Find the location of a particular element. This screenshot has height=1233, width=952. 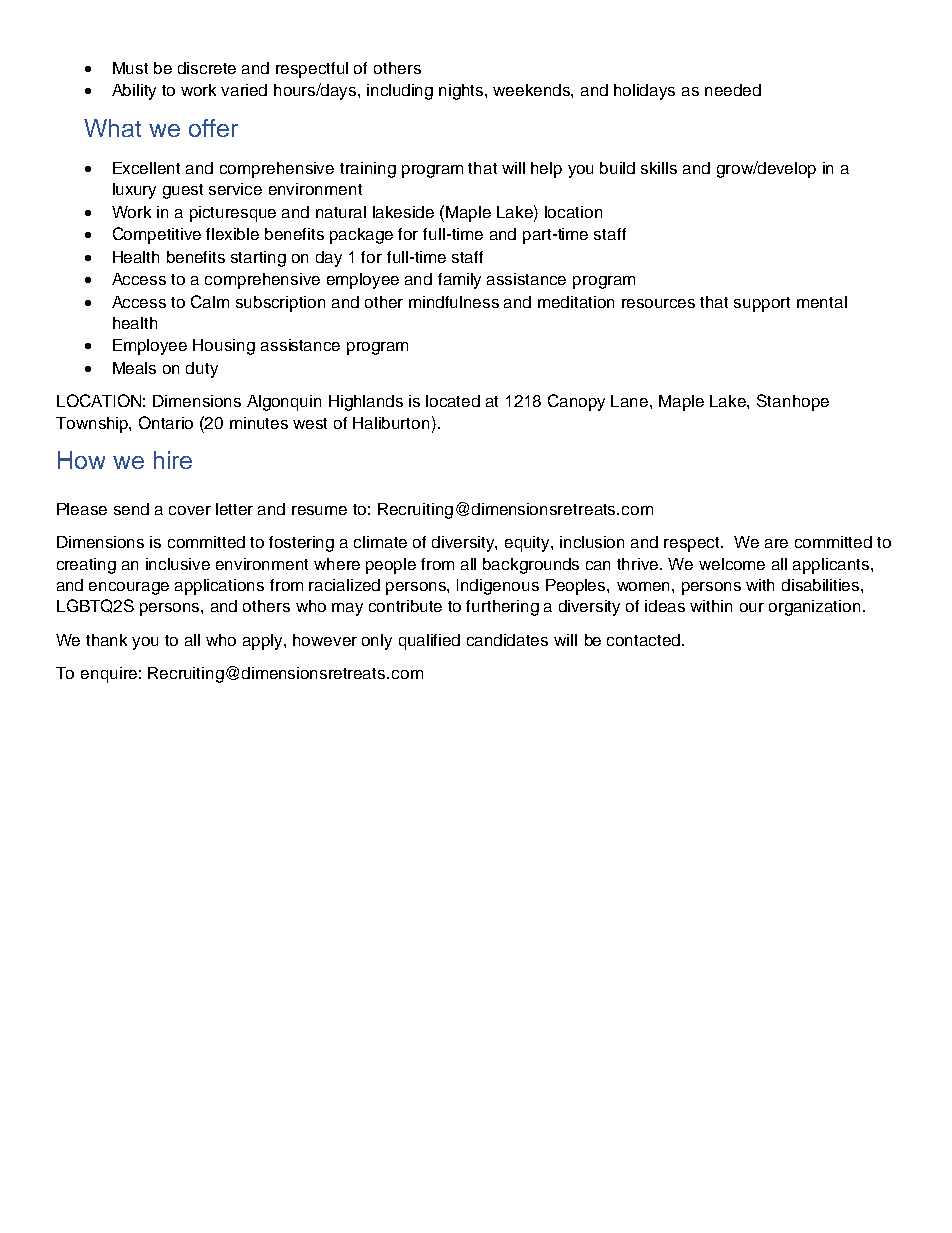

Competitive is located at coordinates (157, 235).
